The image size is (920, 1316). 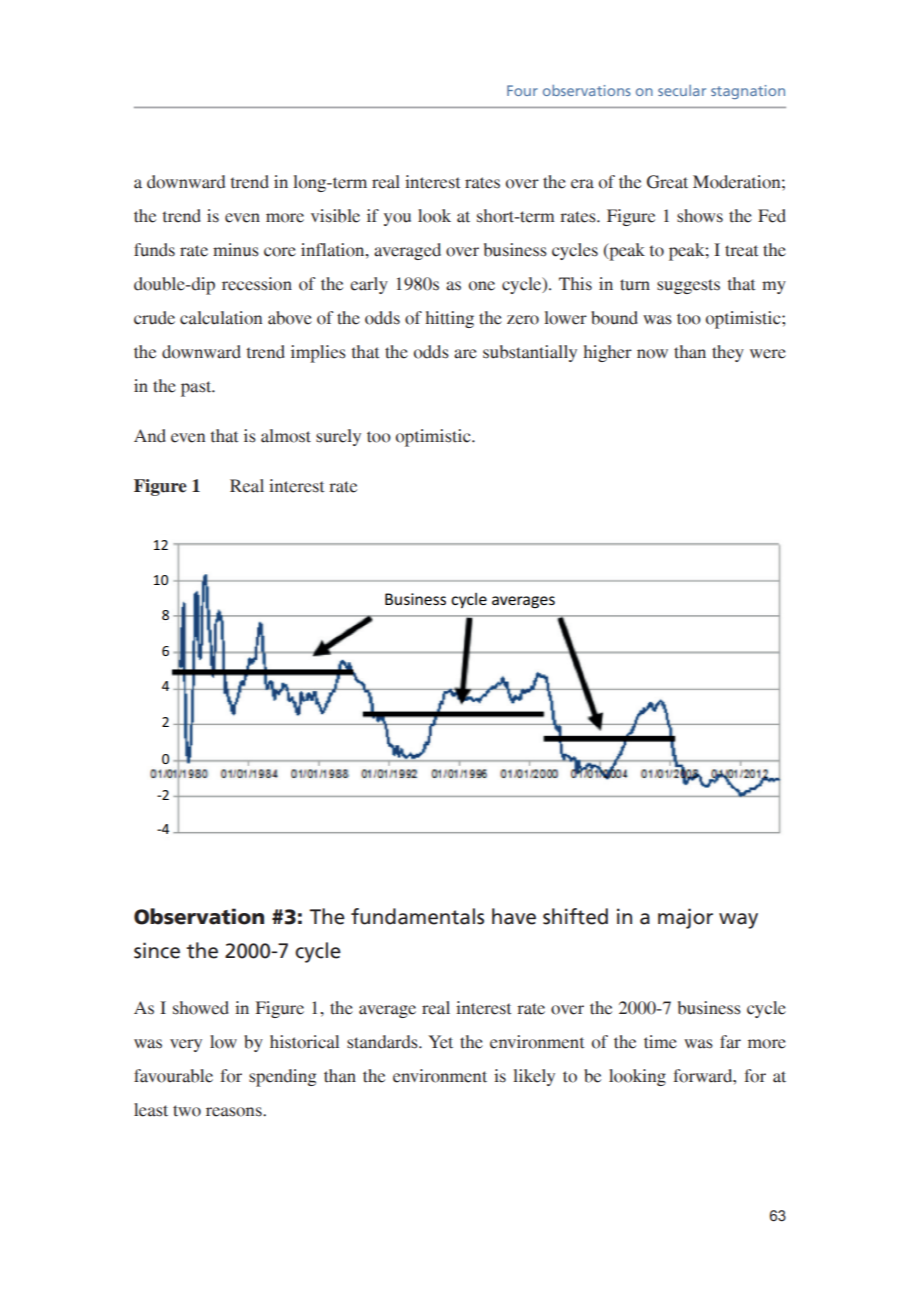 What do you see at coordinates (682, 90) in the document?
I see `secular` at bounding box center [682, 90].
